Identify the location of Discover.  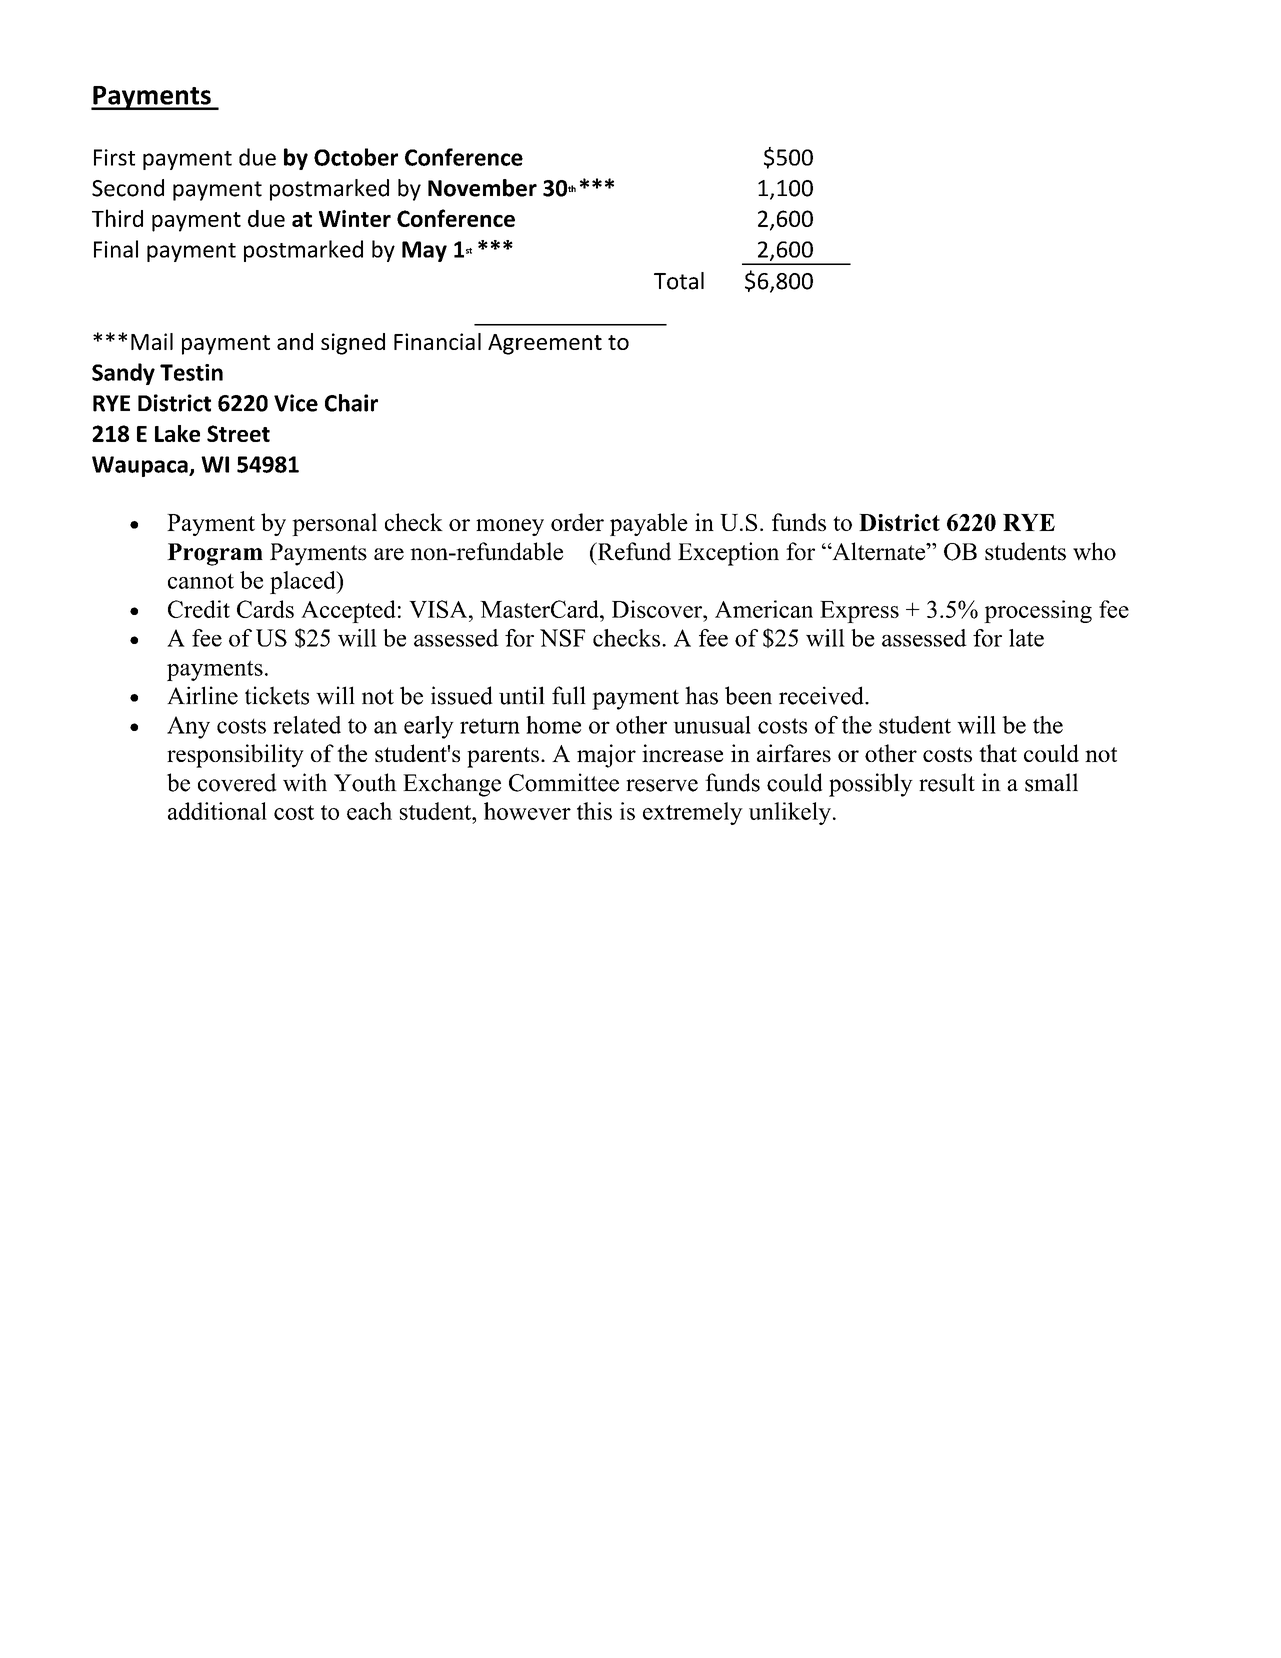
(658, 609).
